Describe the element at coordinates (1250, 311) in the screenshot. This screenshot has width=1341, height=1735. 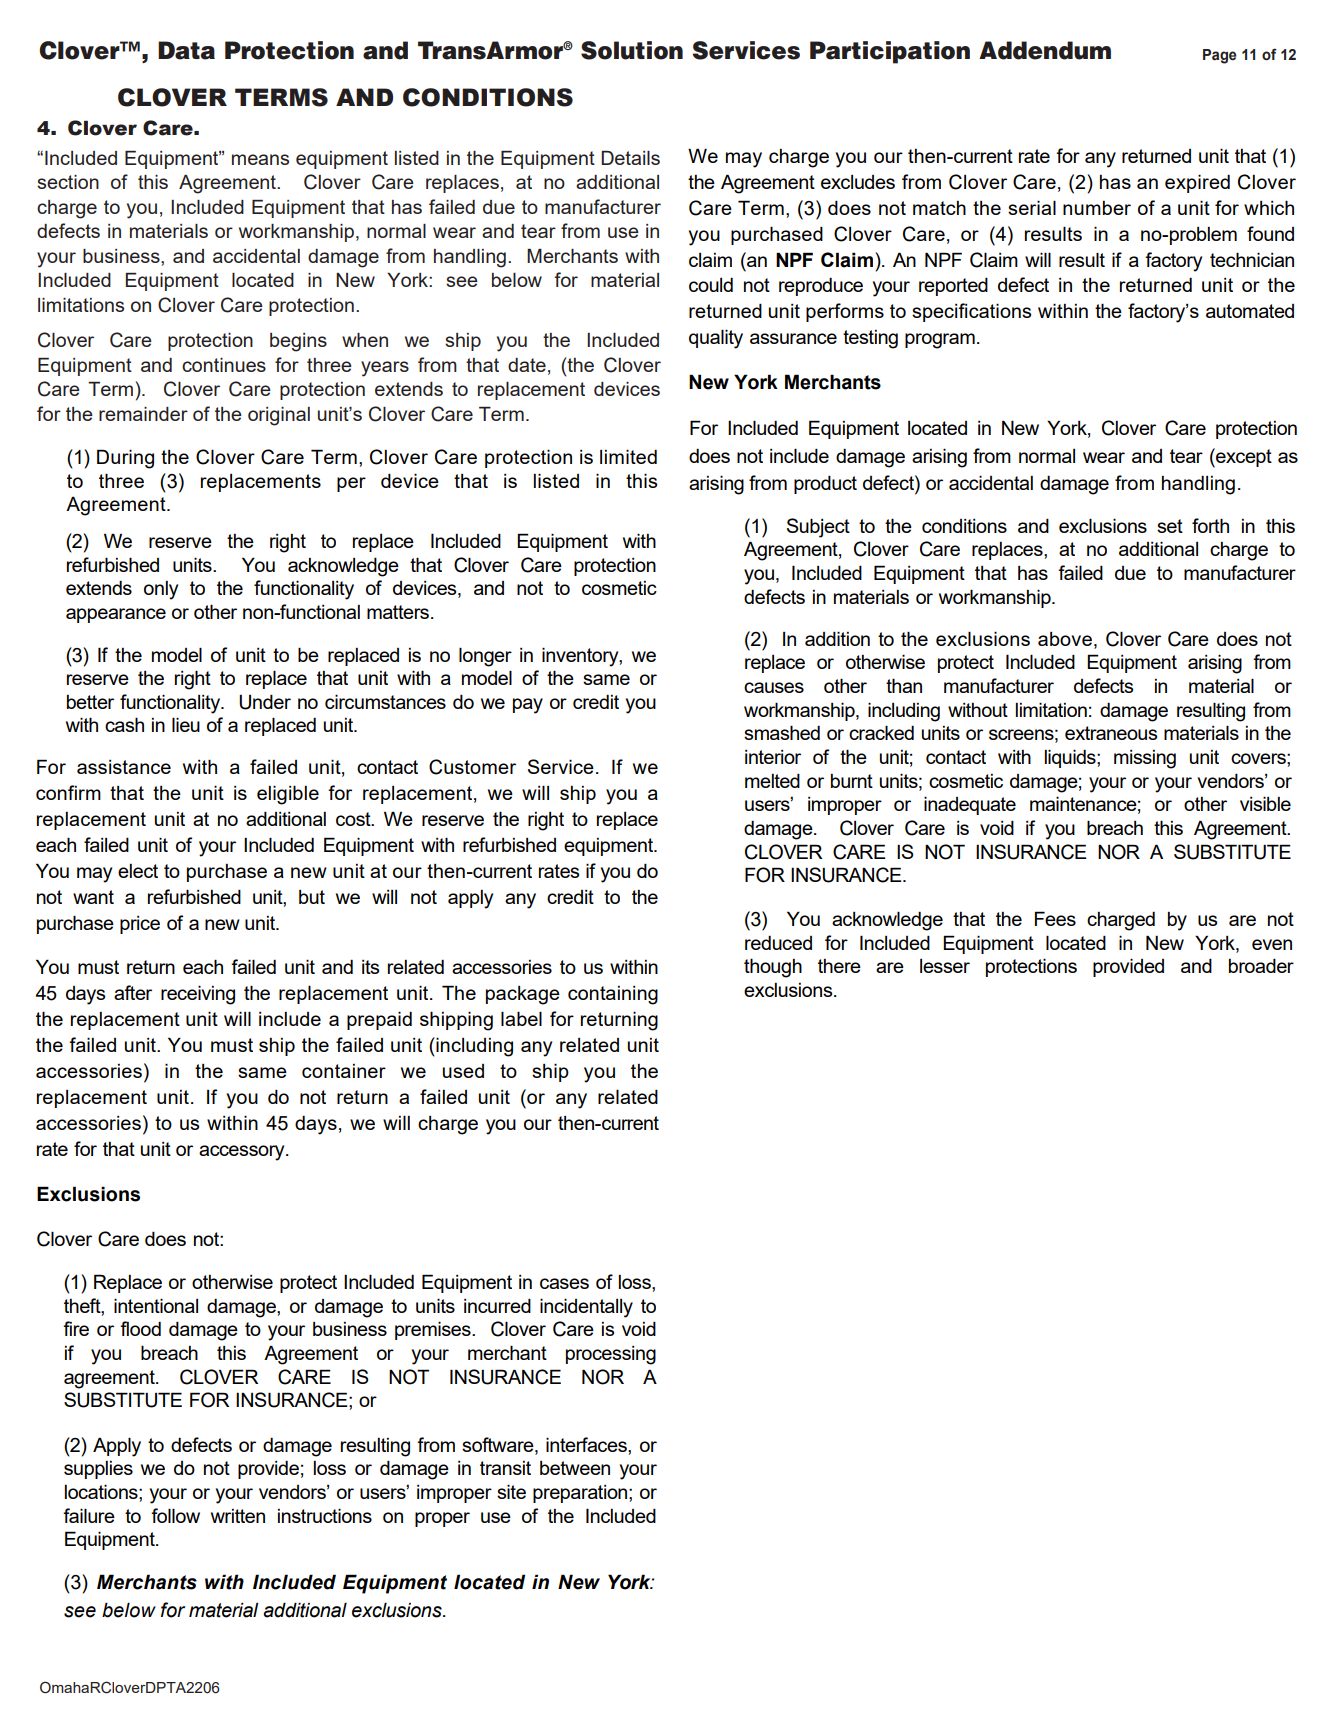
I see `automated` at that location.
